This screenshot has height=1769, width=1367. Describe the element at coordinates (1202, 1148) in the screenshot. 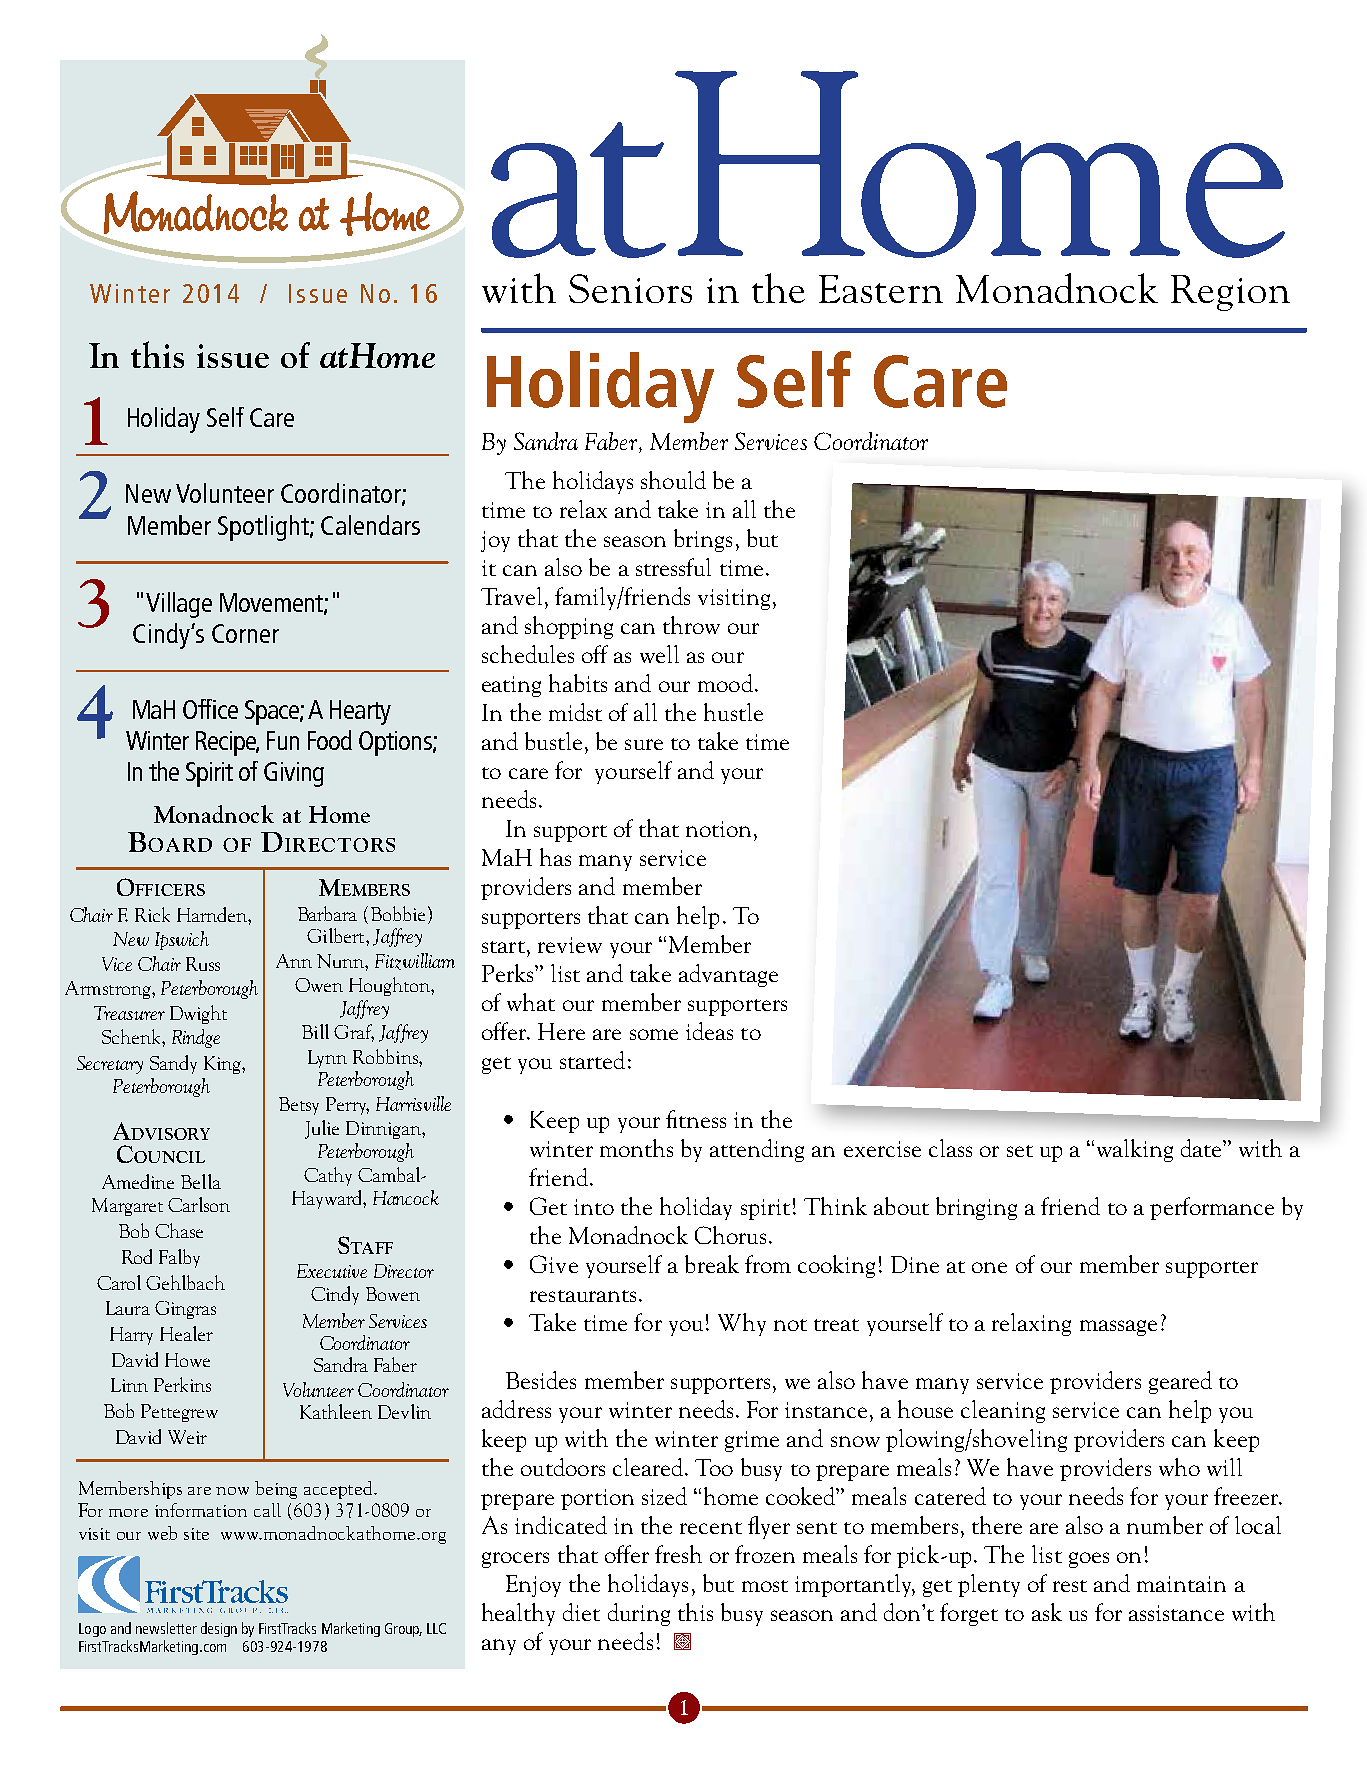

I see `date` at that location.
